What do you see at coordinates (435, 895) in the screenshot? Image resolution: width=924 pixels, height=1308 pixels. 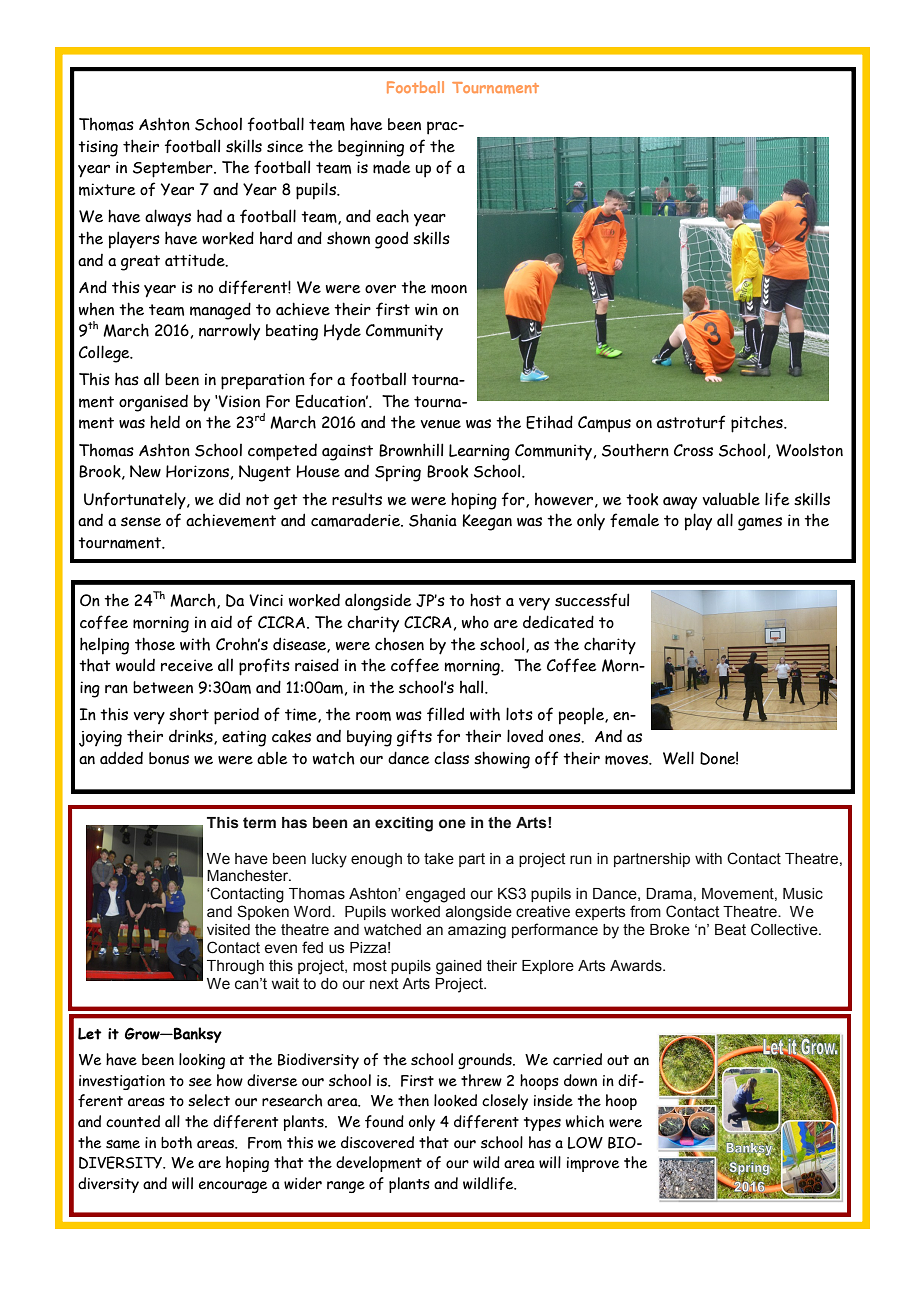 I see `engaged` at bounding box center [435, 895].
